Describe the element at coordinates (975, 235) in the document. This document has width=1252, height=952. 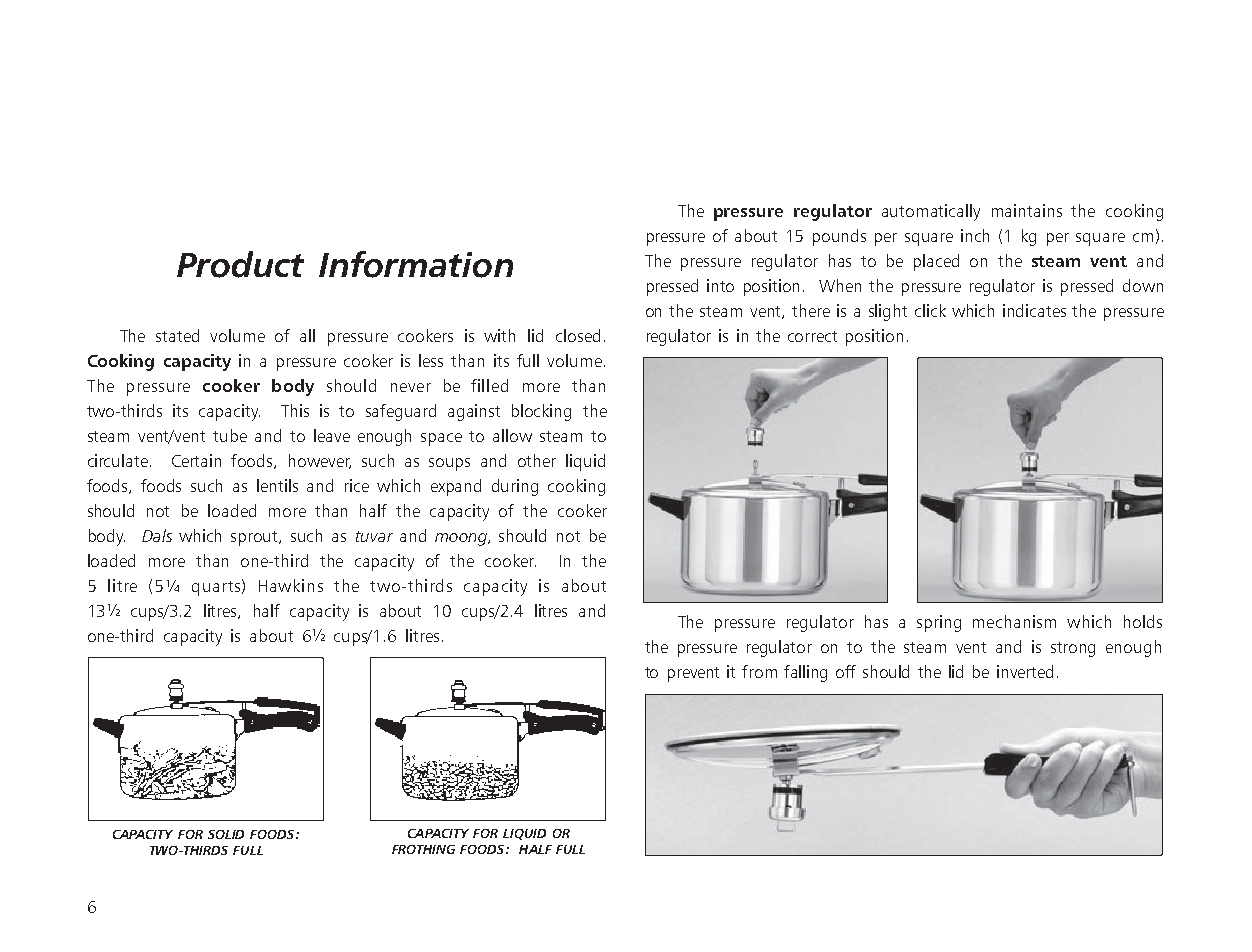
I see `inch` at that location.
